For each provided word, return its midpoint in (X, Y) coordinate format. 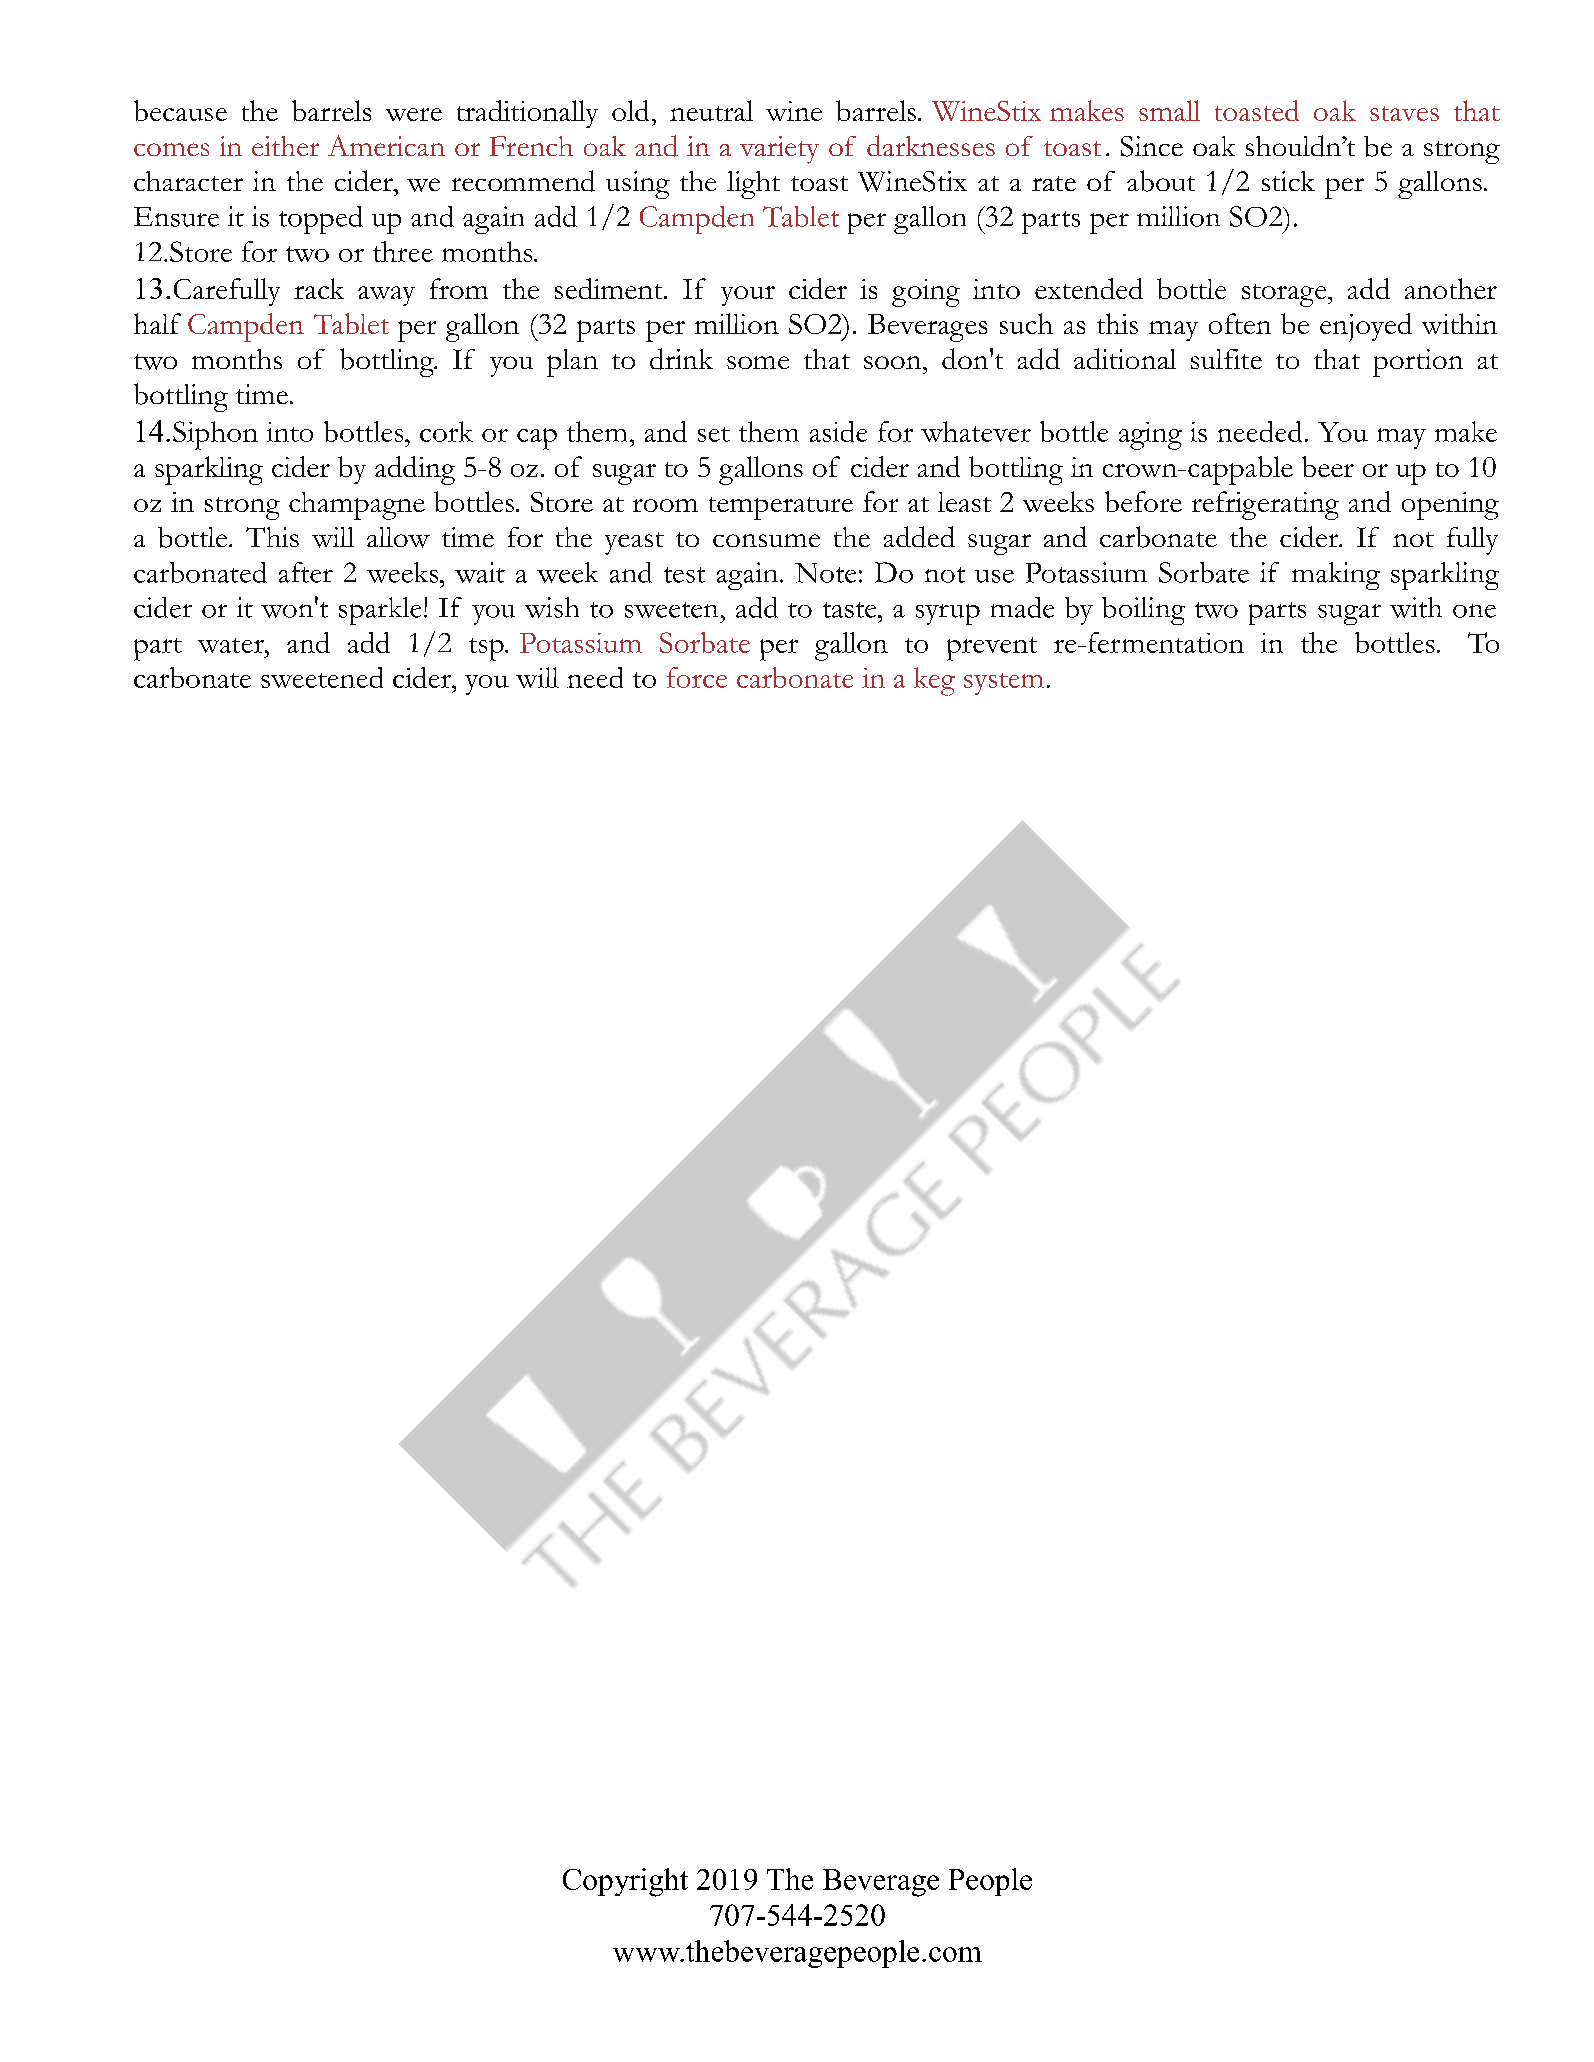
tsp (487, 649)
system (1004, 684)
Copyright (625, 1882)
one (1474, 611)
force (697, 677)
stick (1288, 181)
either (285, 146)
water (232, 645)
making (1336, 576)
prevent (992, 649)
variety (779, 150)
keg (934, 681)
